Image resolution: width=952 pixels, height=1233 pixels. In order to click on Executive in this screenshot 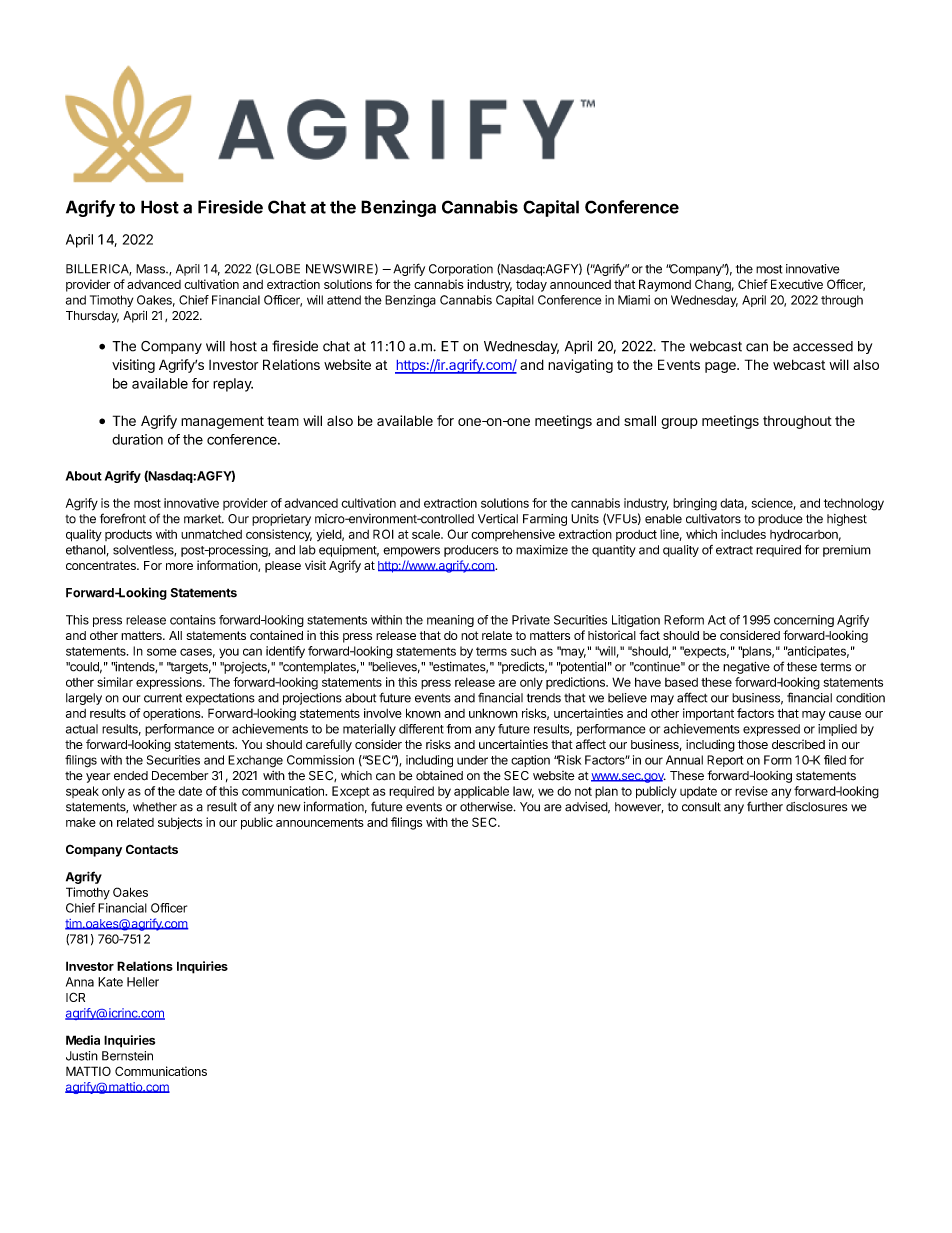, I will do `click(797, 284)`.
